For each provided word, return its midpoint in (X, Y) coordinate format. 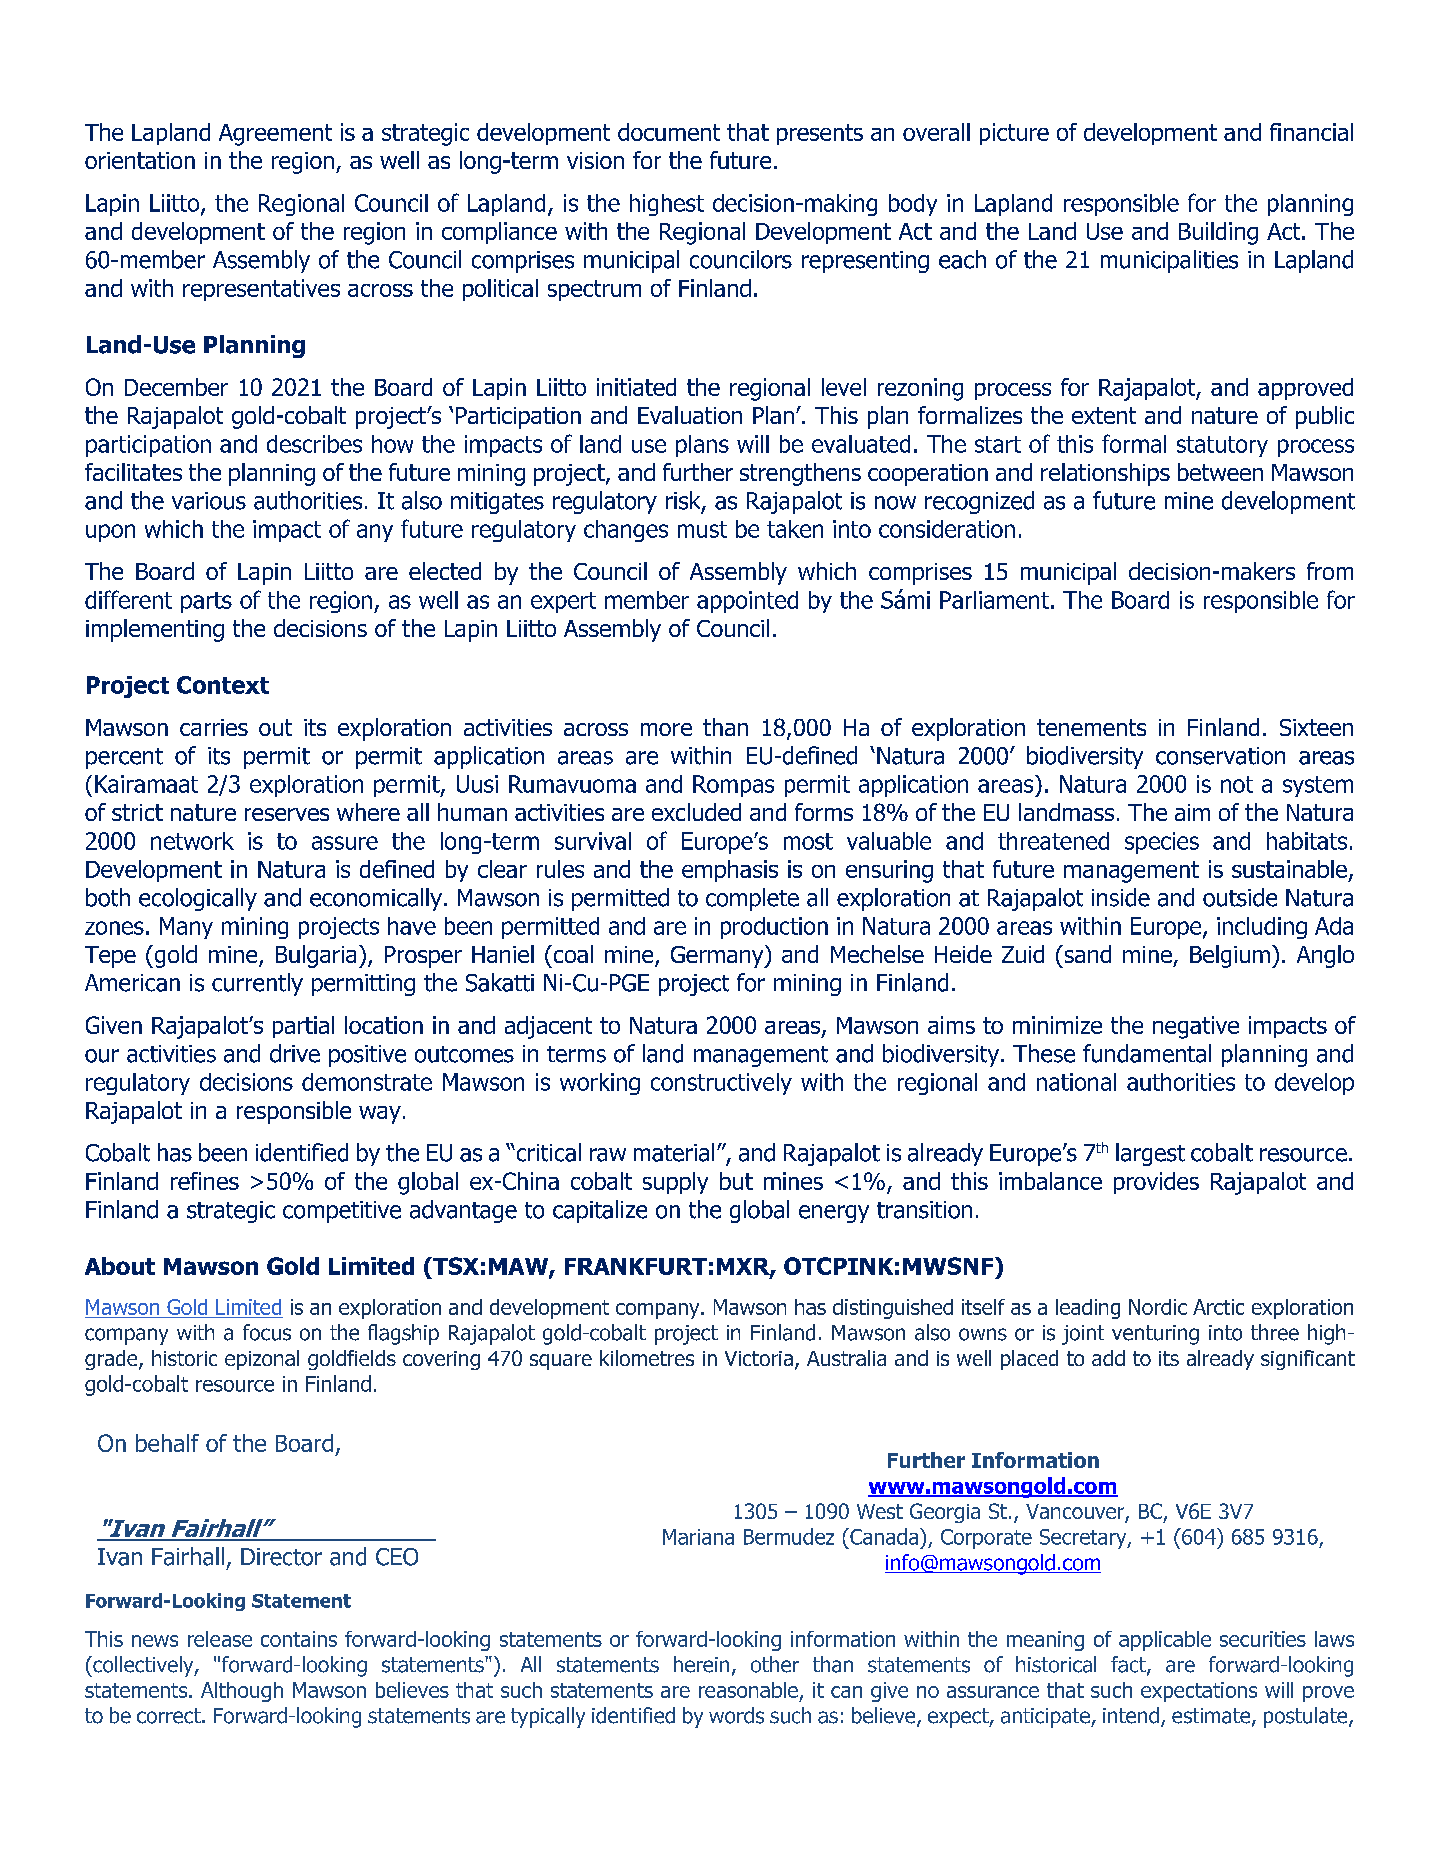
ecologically (198, 899)
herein (701, 1664)
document (669, 132)
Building (1218, 233)
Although (242, 1692)
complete (752, 899)
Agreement (275, 135)
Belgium (1230, 956)
